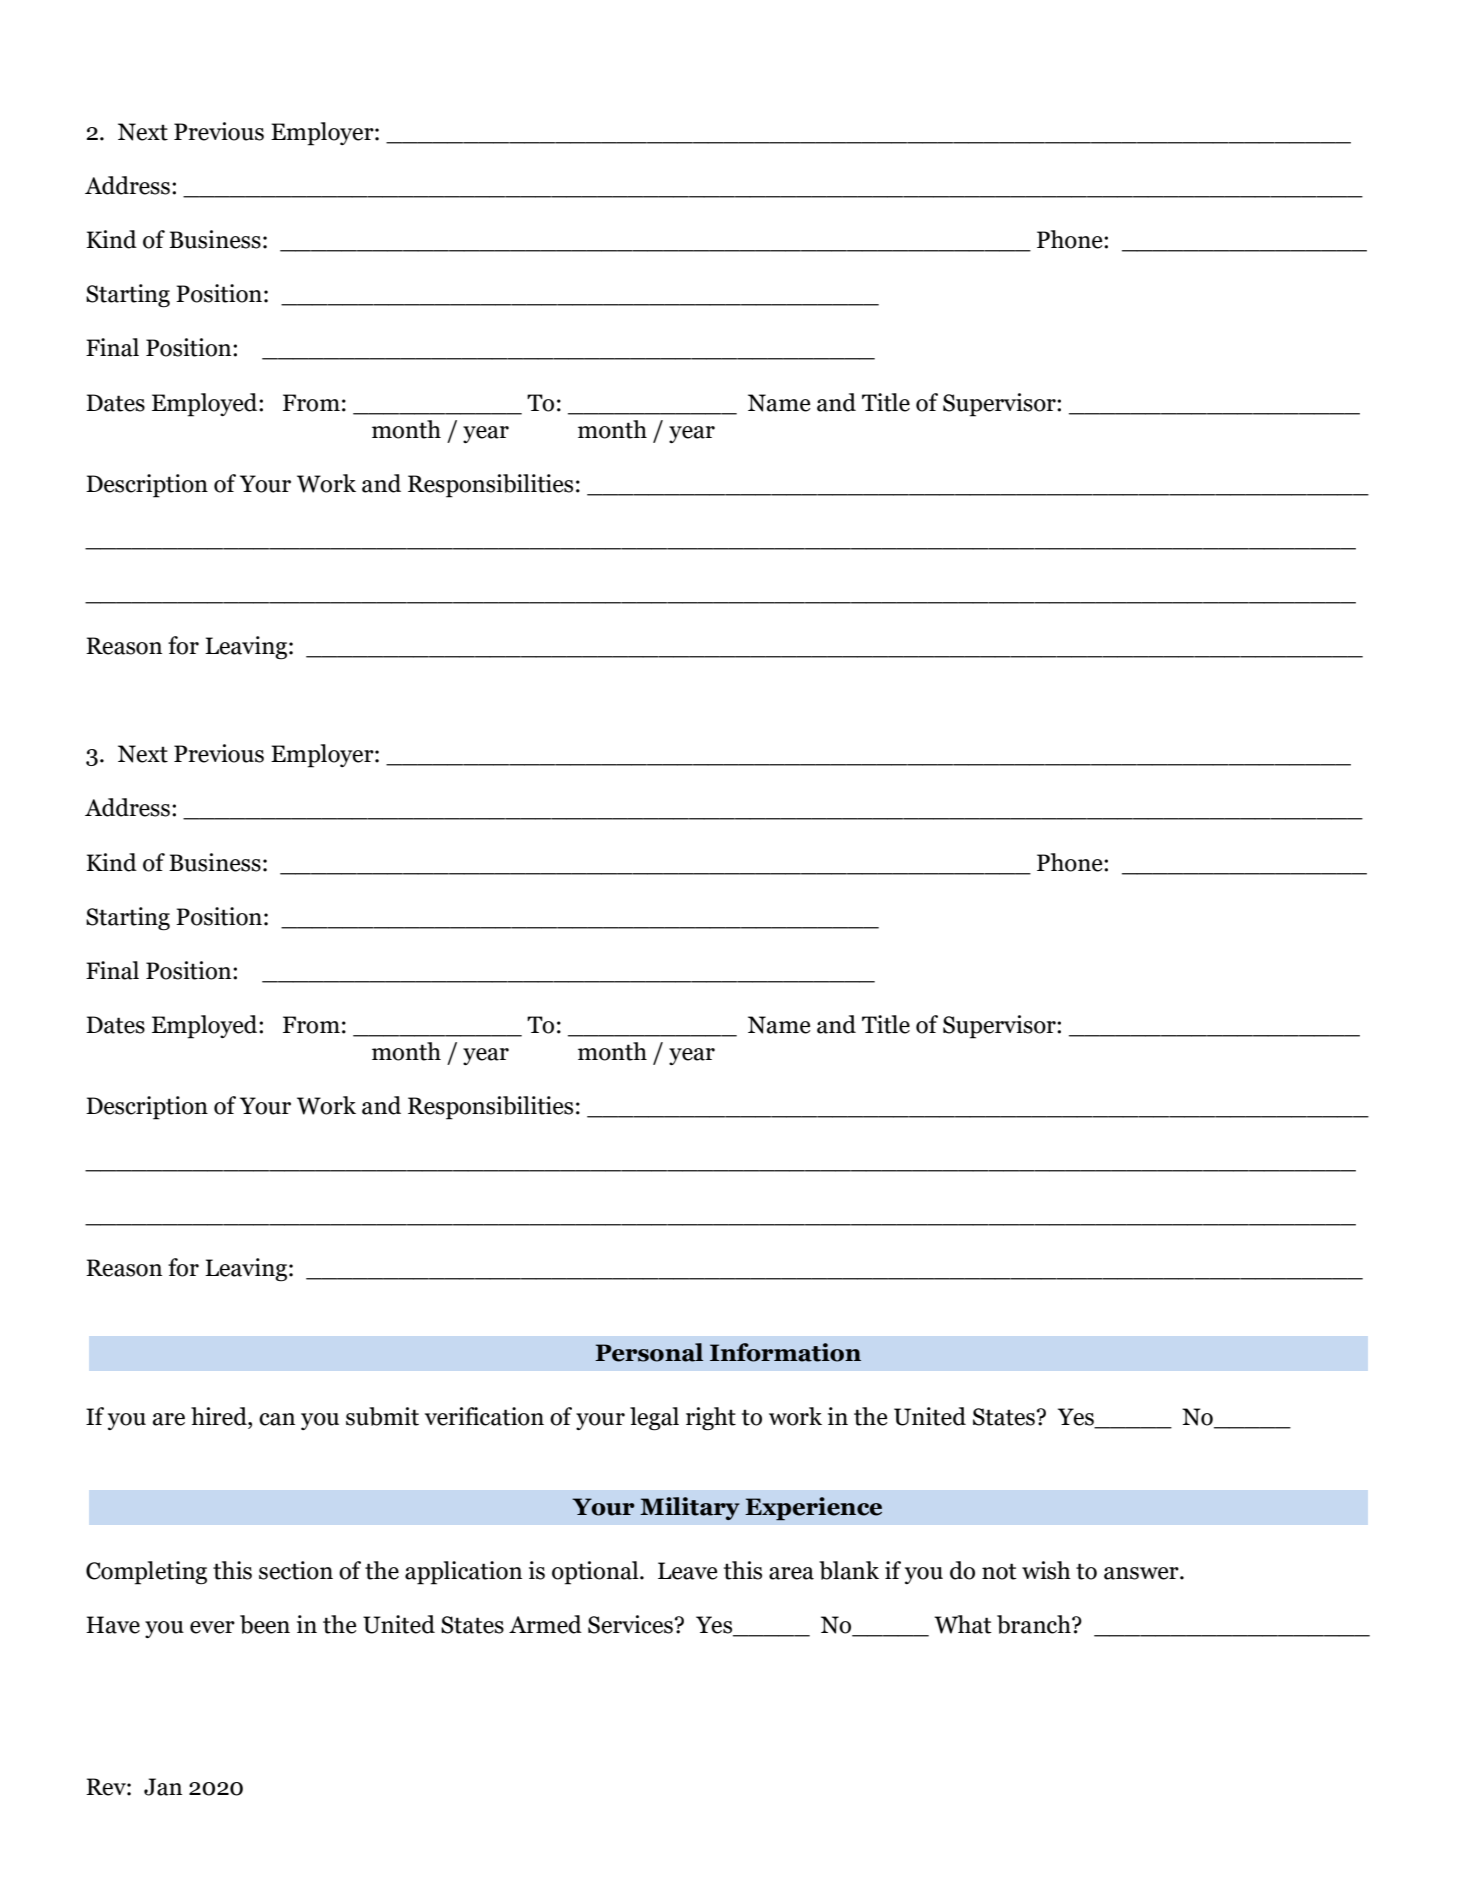 The height and width of the screenshot is (1886, 1457). Describe the element at coordinates (785, 1352) in the screenshot. I see `Information` at that location.
